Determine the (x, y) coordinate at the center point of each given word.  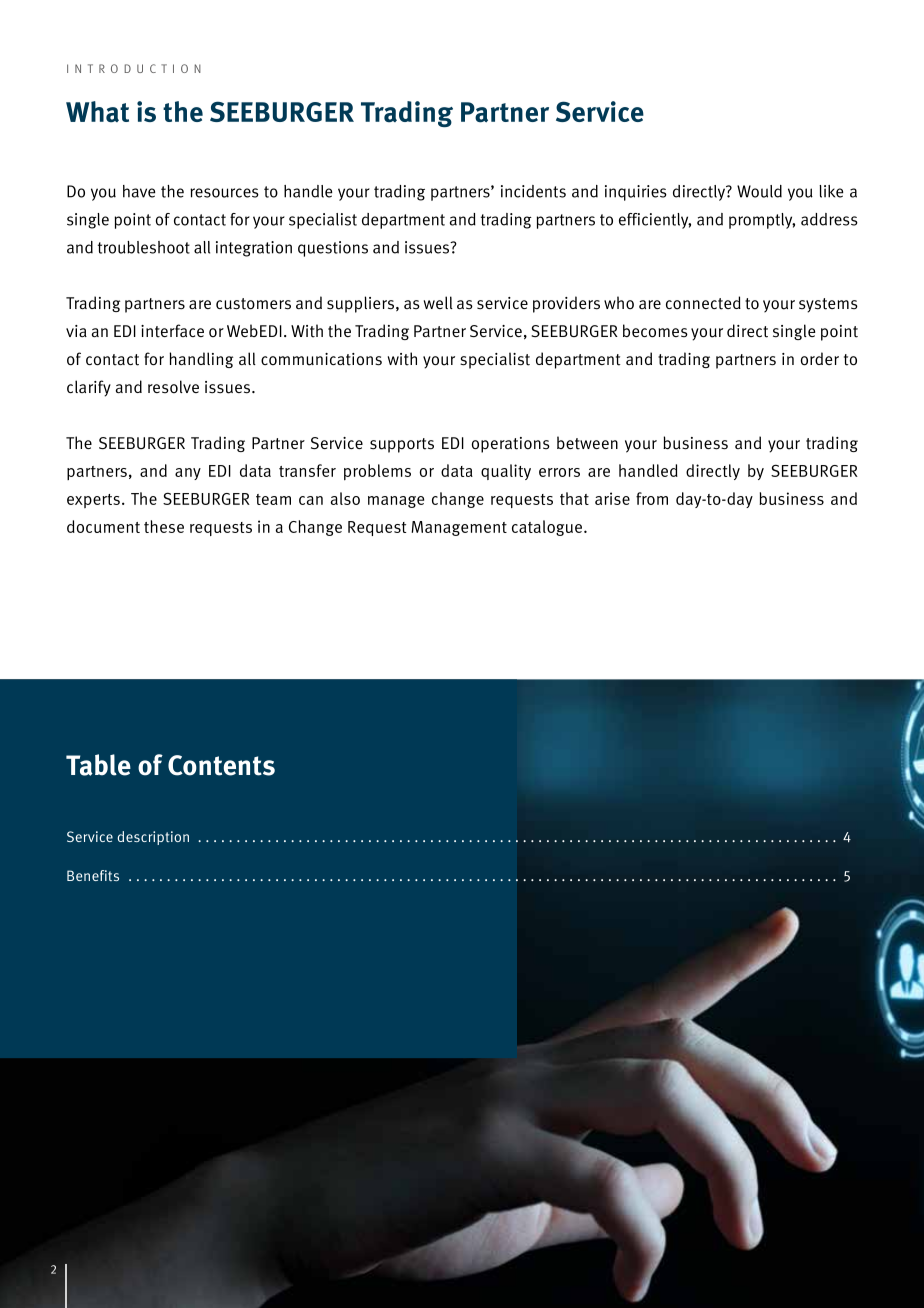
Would (759, 191)
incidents (533, 191)
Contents (221, 765)
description (153, 838)
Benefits (93, 875)
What (97, 112)
